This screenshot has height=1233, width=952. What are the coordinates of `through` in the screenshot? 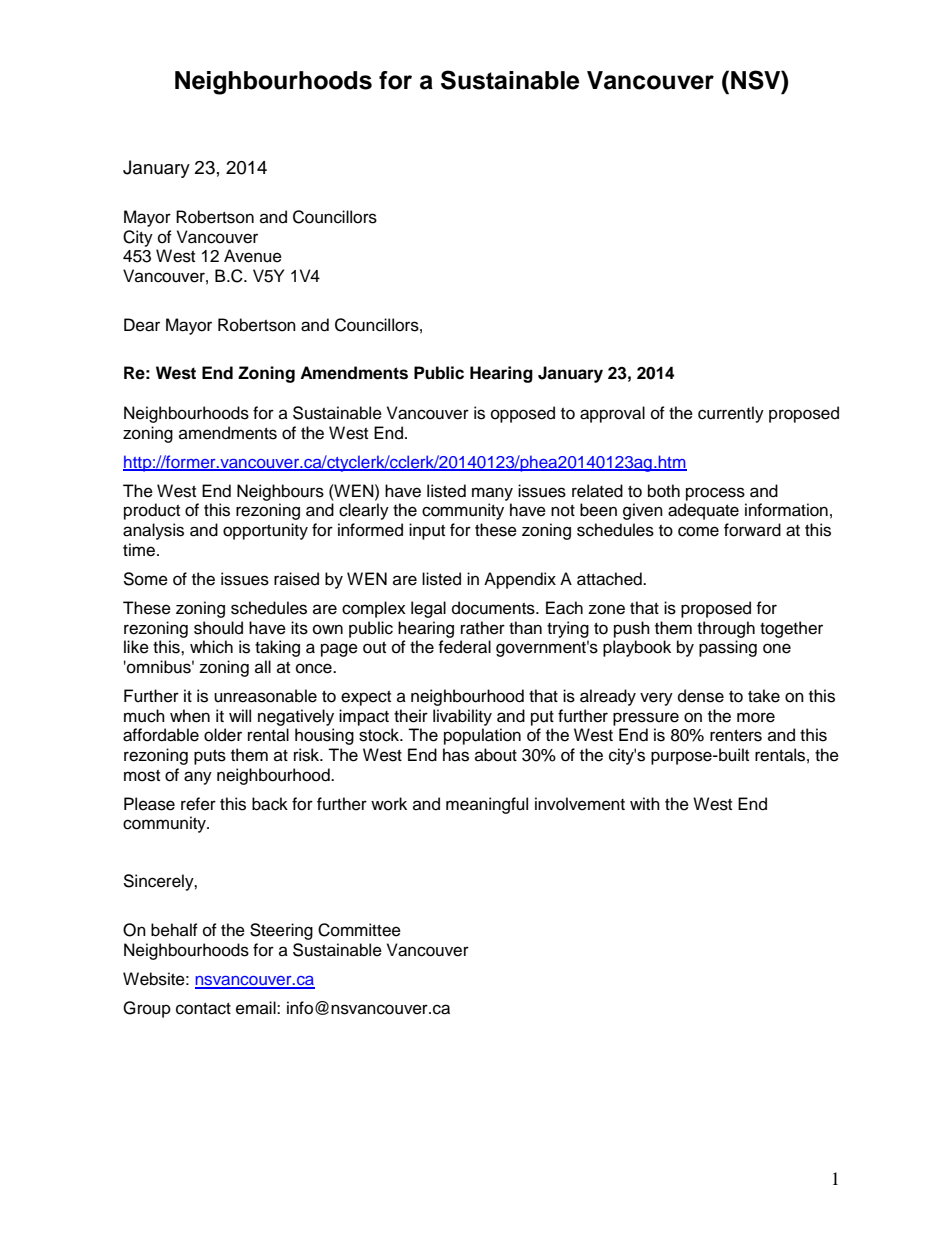 It's located at (726, 629).
